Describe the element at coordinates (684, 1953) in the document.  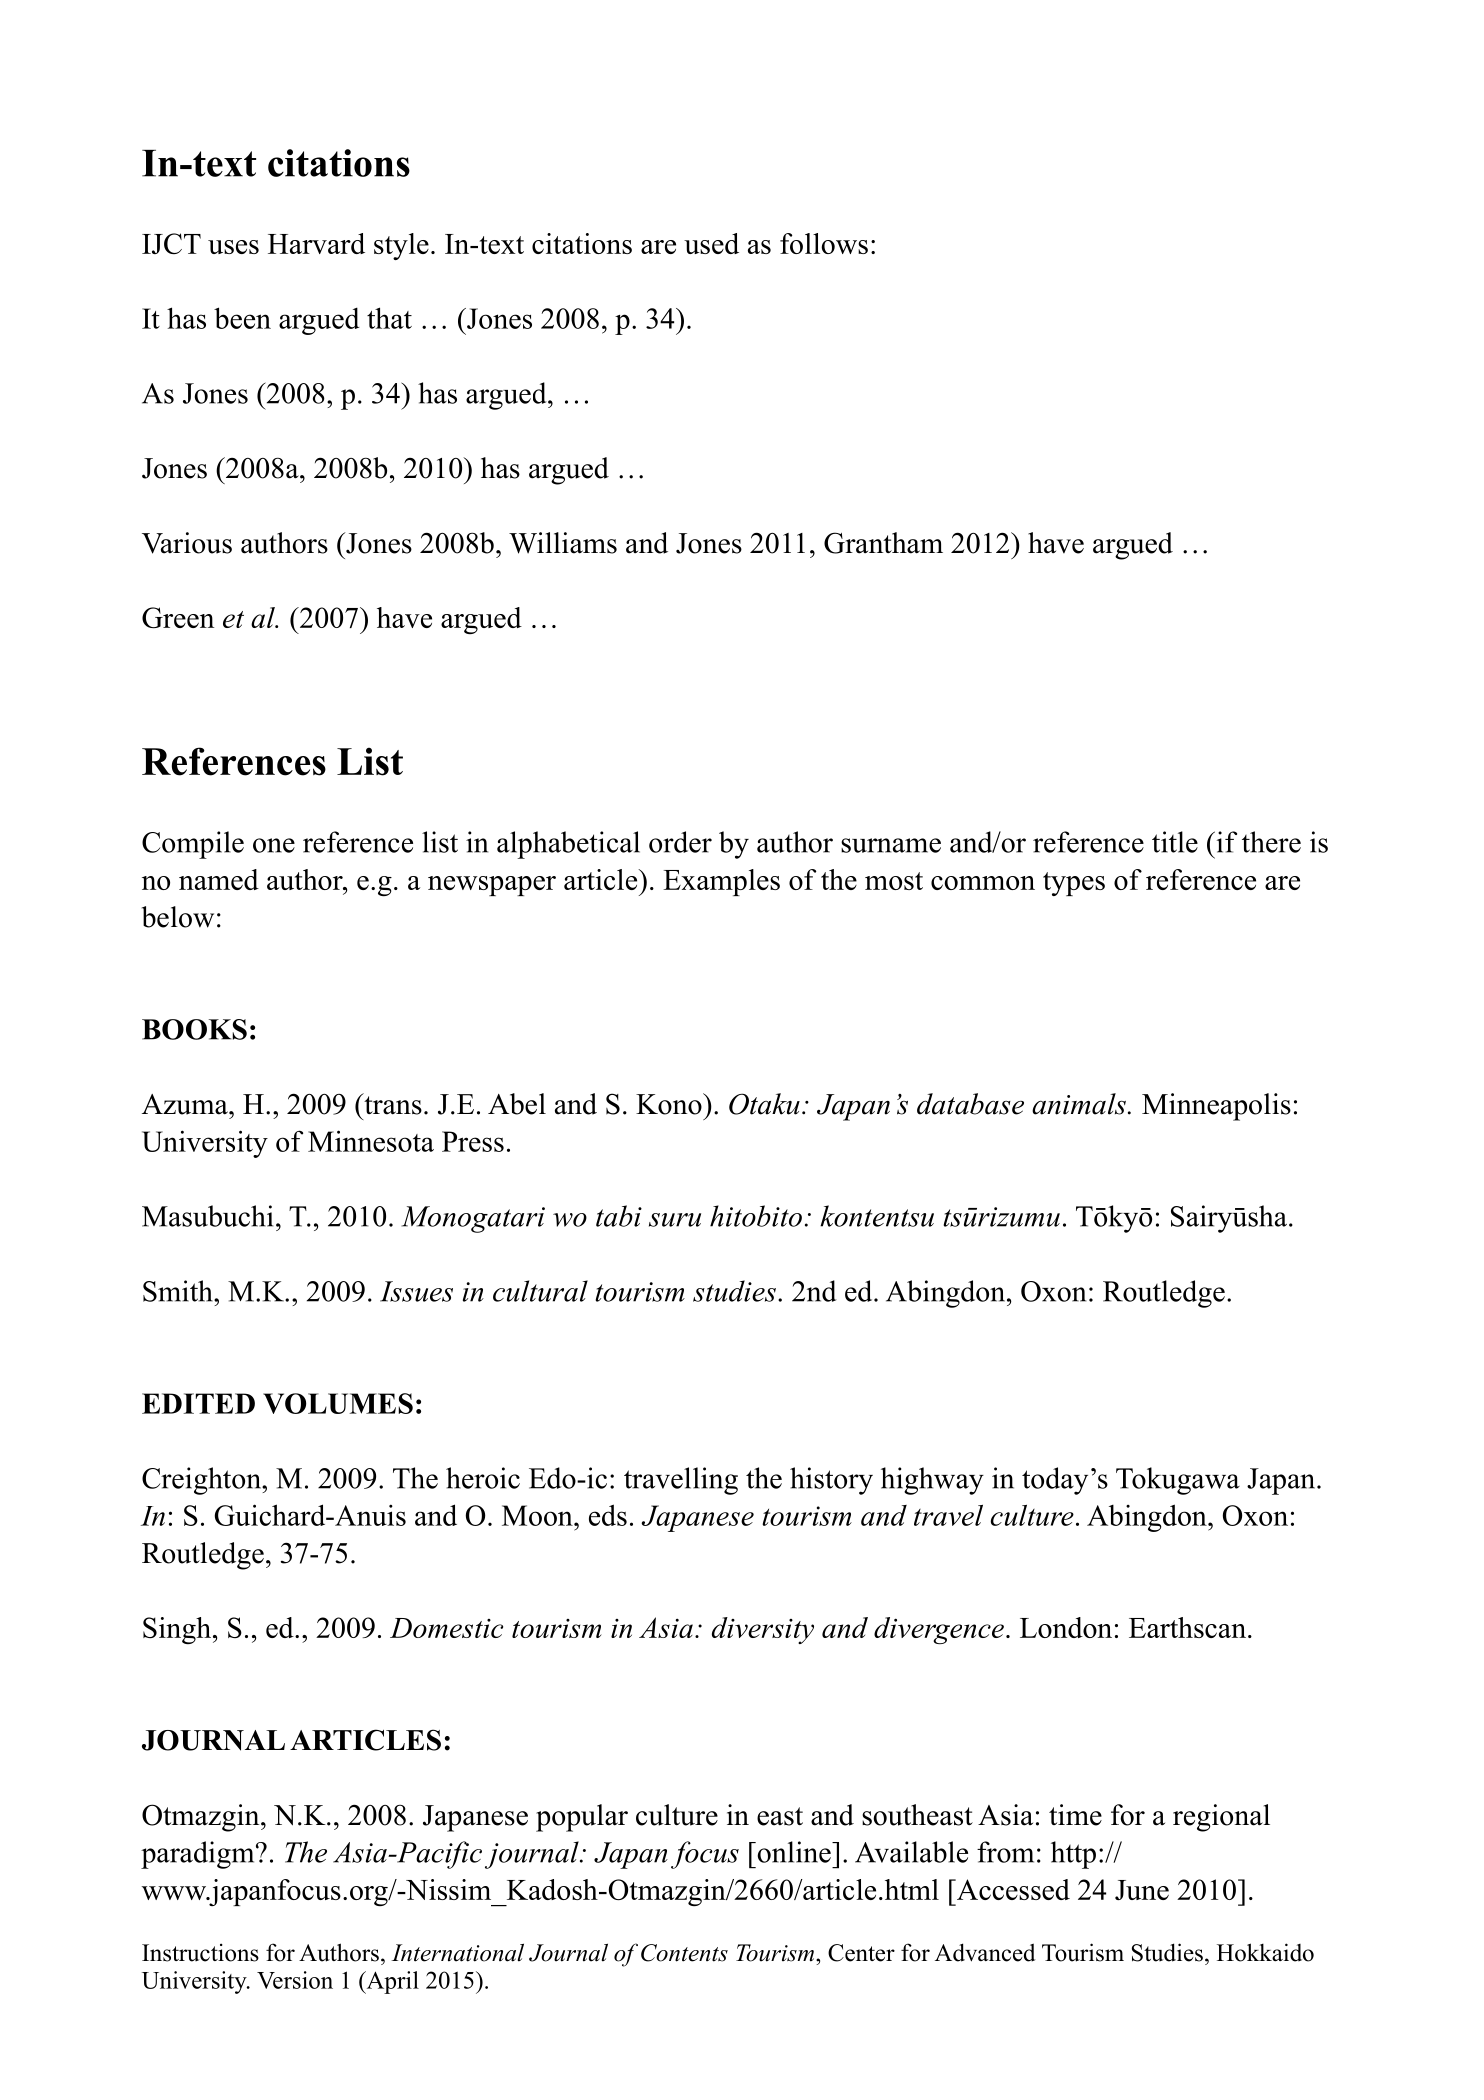
I see `Contents` at that location.
